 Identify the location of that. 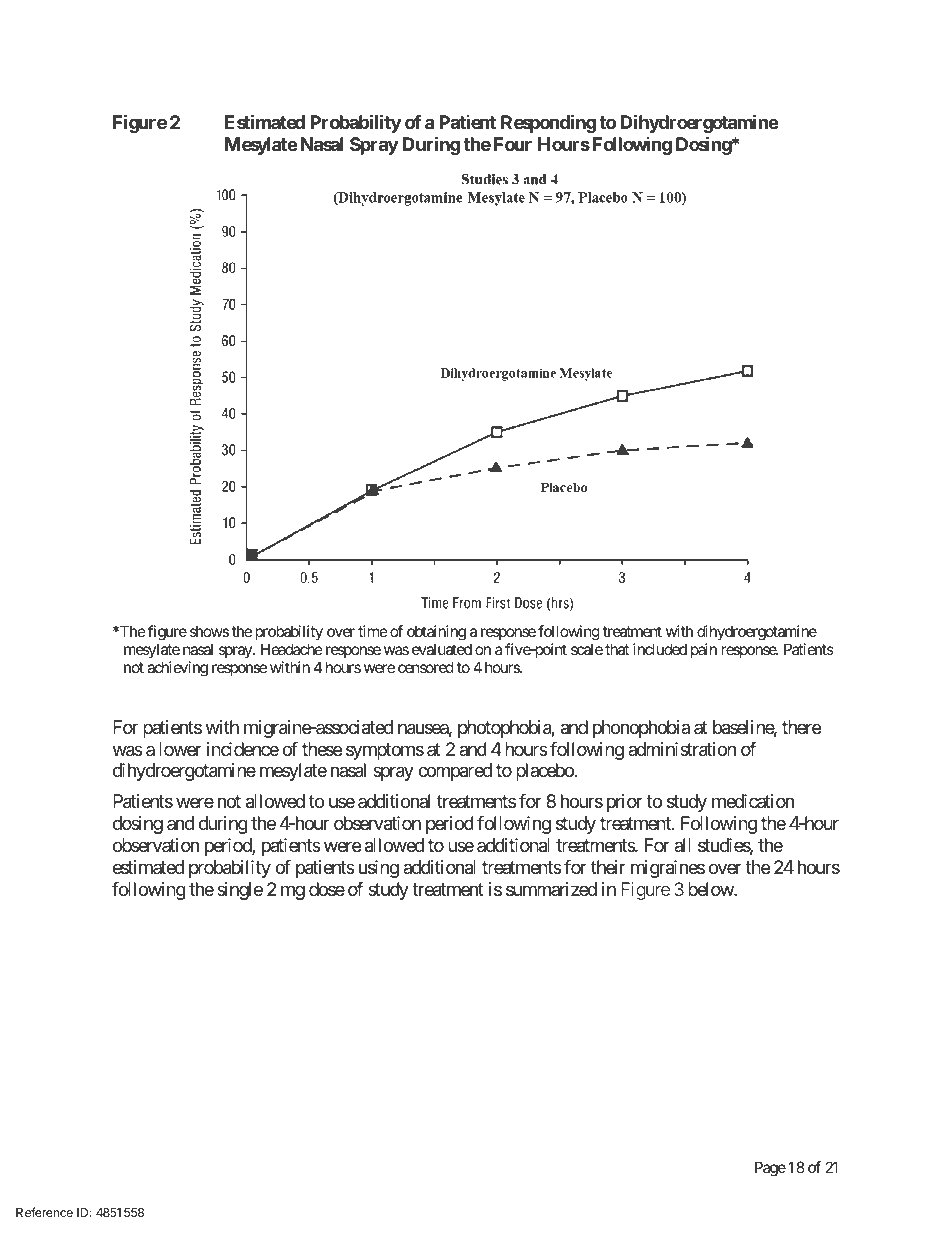
(617, 649).
